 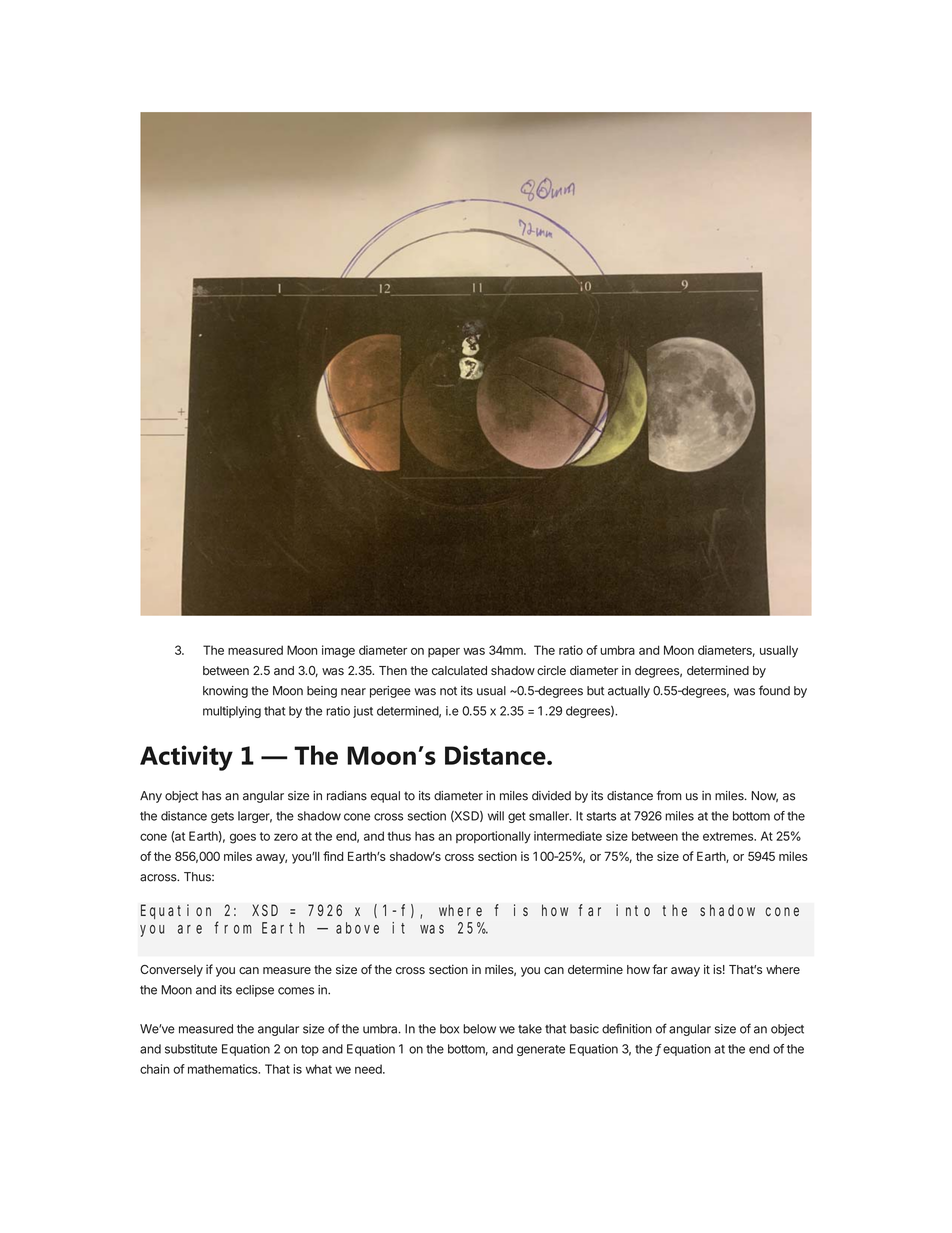 I want to click on definition, so click(x=627, y=1028).
